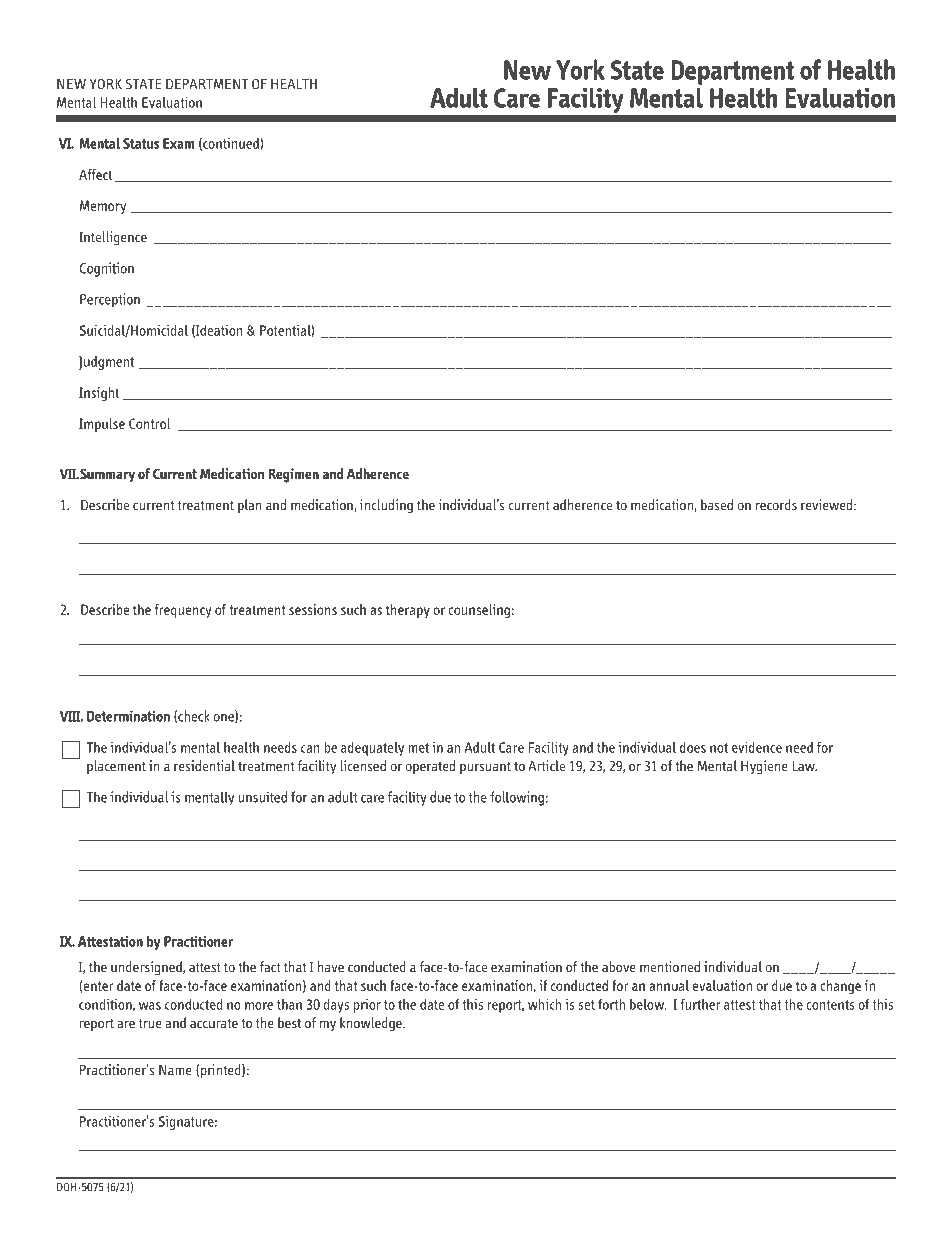 The height and width of the screenshot is (1233, 952). Describe the element at coordinates (717, 505) in the screenshot. I see `based` at that location.
